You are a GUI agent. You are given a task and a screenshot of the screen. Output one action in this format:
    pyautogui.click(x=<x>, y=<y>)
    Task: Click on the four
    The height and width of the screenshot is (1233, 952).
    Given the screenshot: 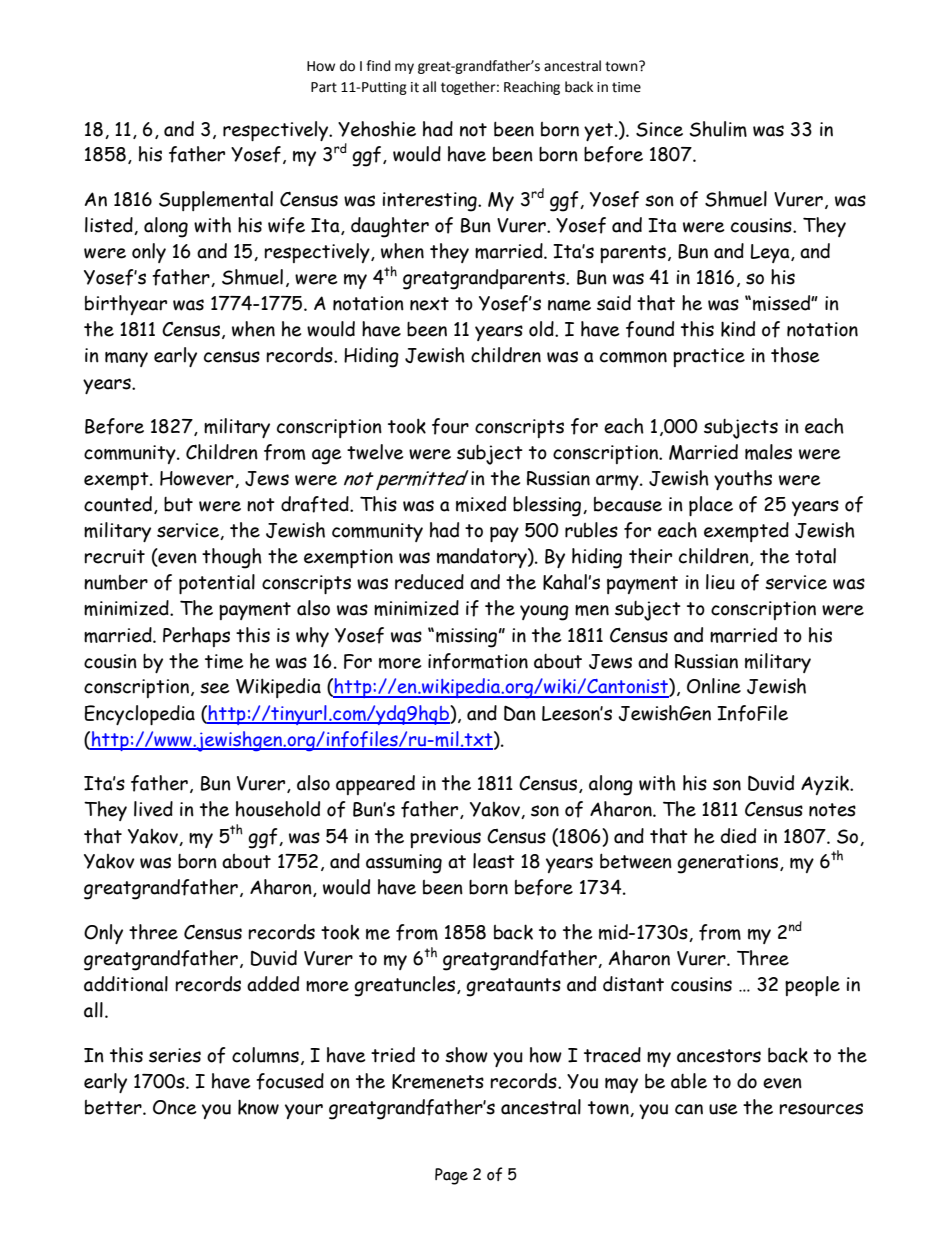 What is the action you would take?
    pyautogui.click(x=450, y=426)
